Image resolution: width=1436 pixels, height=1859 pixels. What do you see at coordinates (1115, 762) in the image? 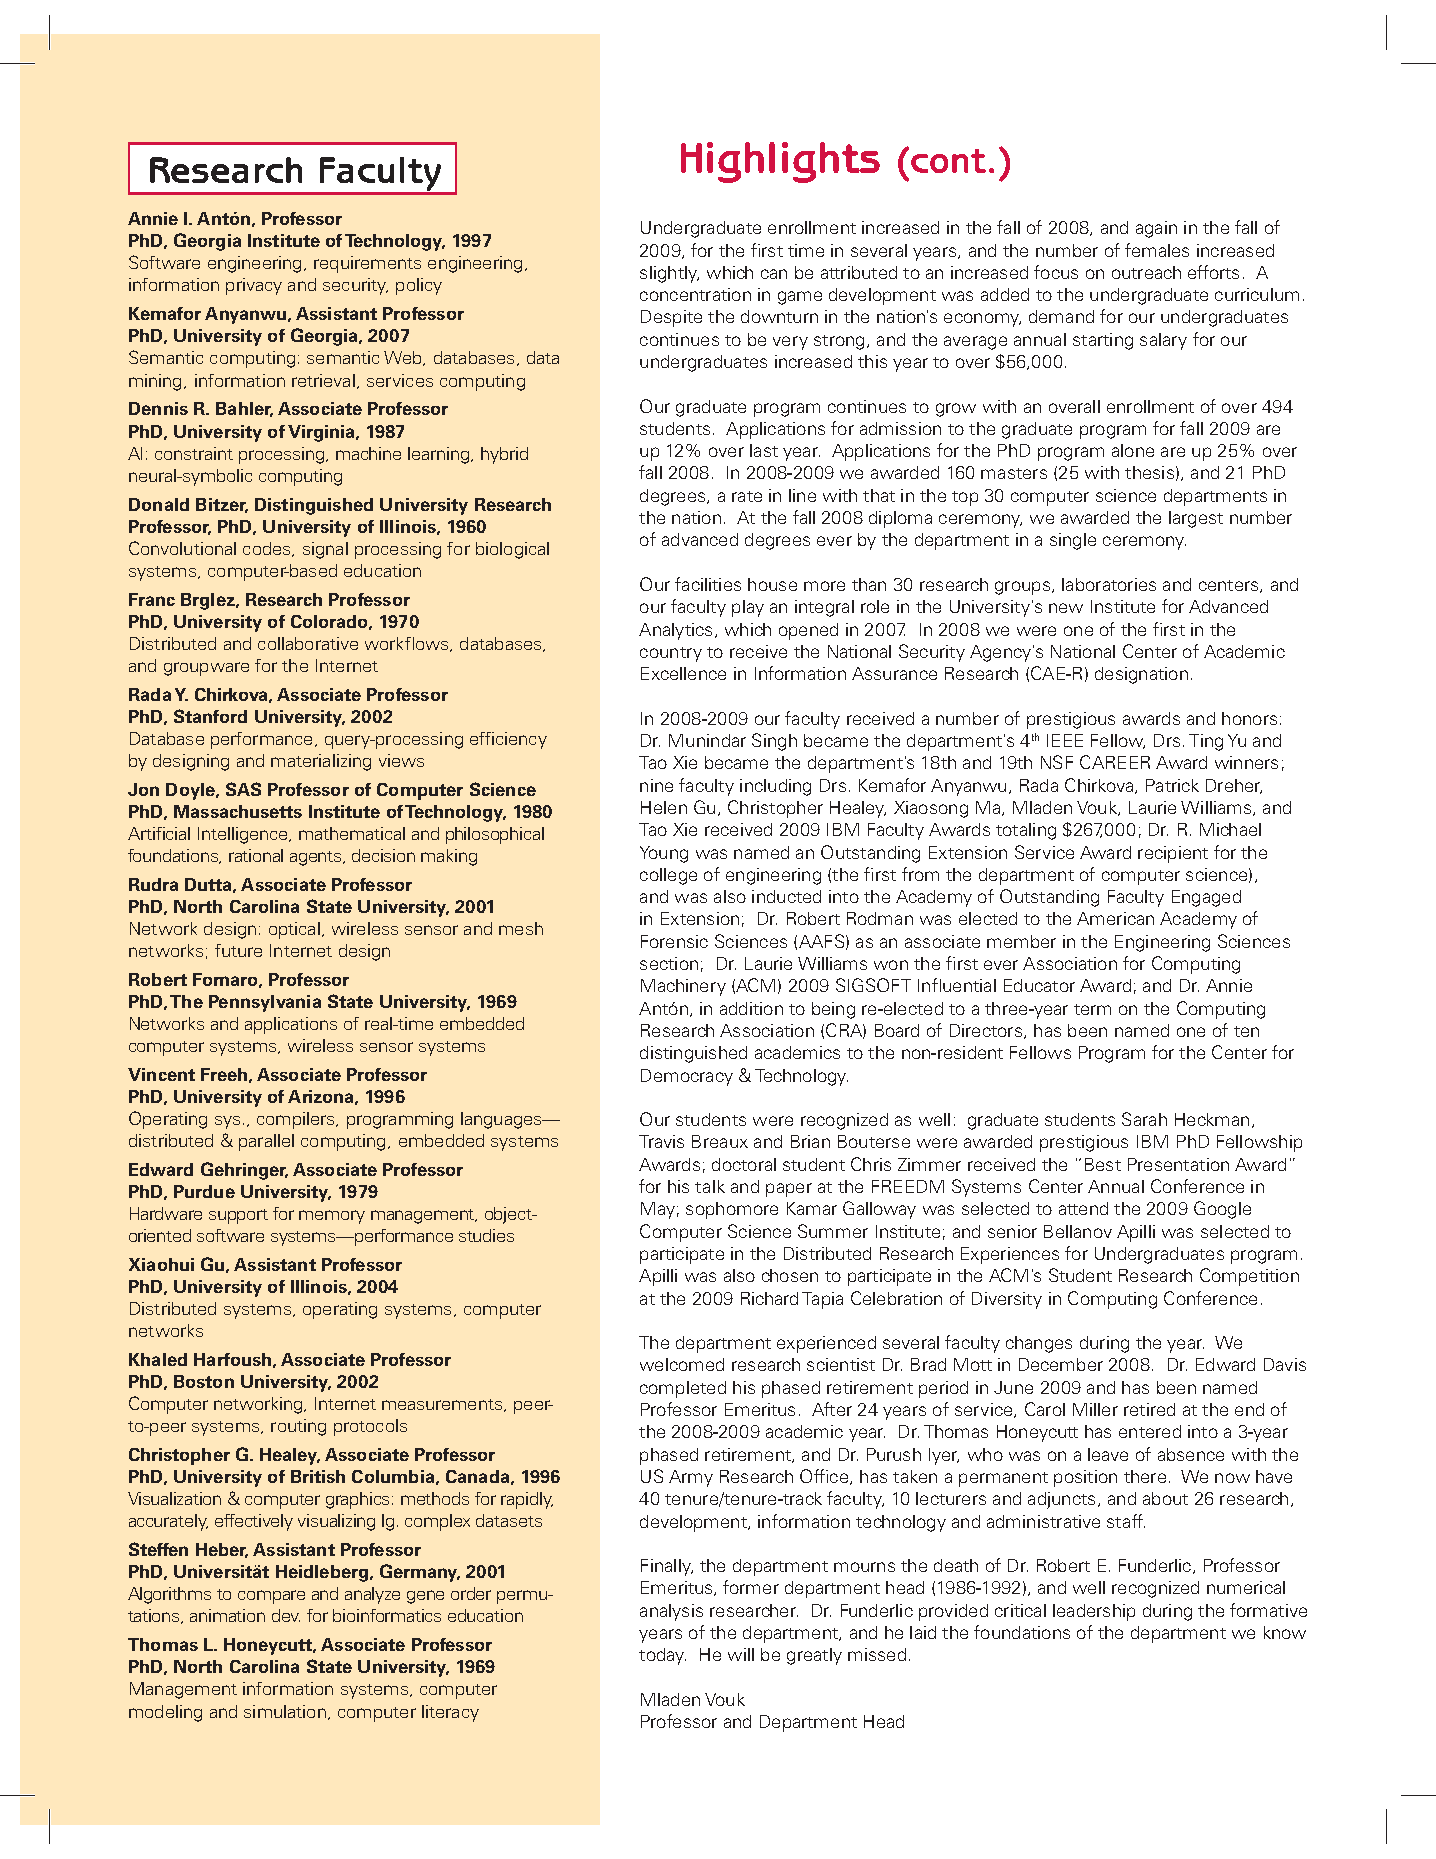
I see `CAREER` at bounding box center [1115, 762].
